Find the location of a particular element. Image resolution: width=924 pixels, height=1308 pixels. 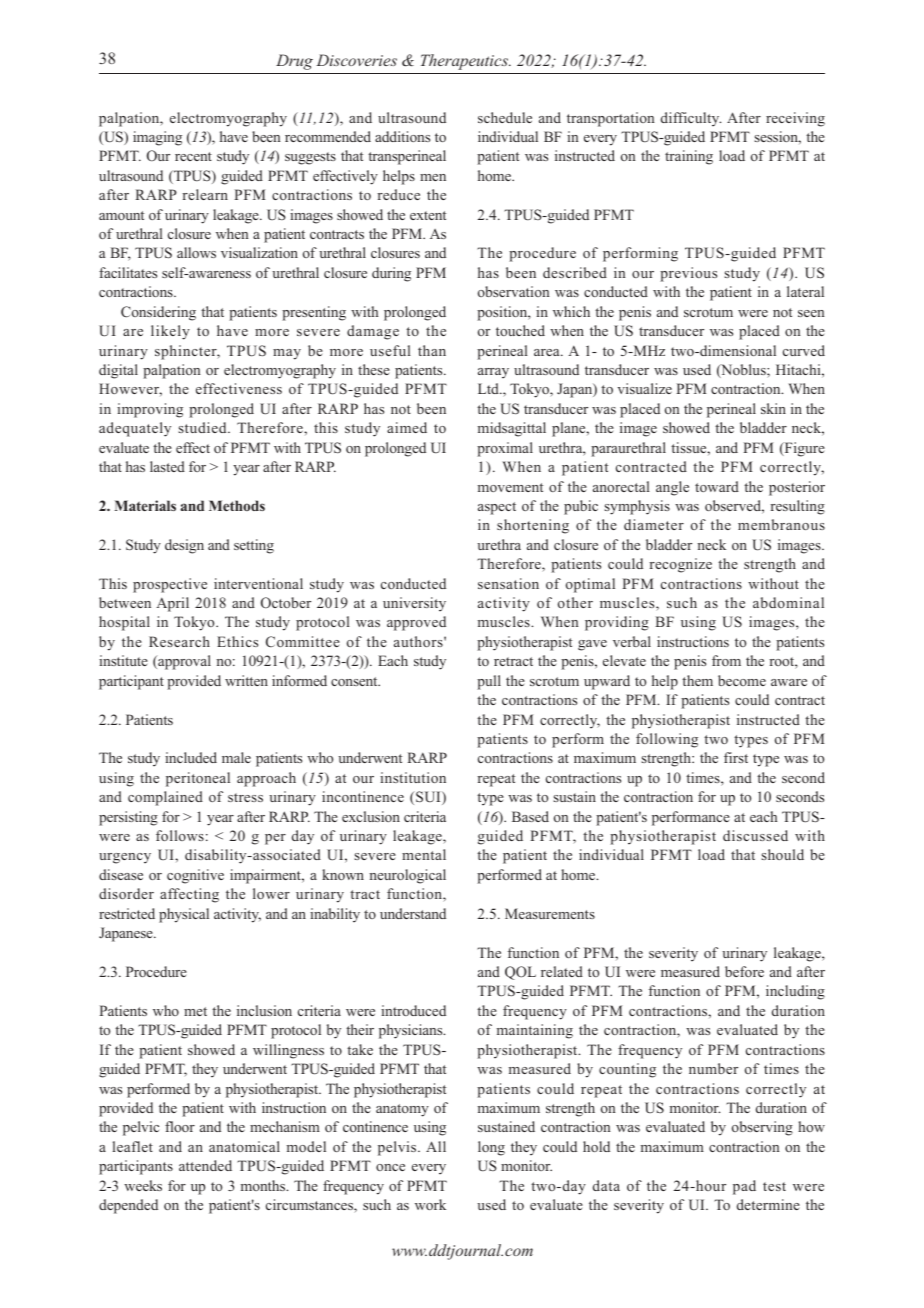

pad is located at coordinates (744, 1187).
